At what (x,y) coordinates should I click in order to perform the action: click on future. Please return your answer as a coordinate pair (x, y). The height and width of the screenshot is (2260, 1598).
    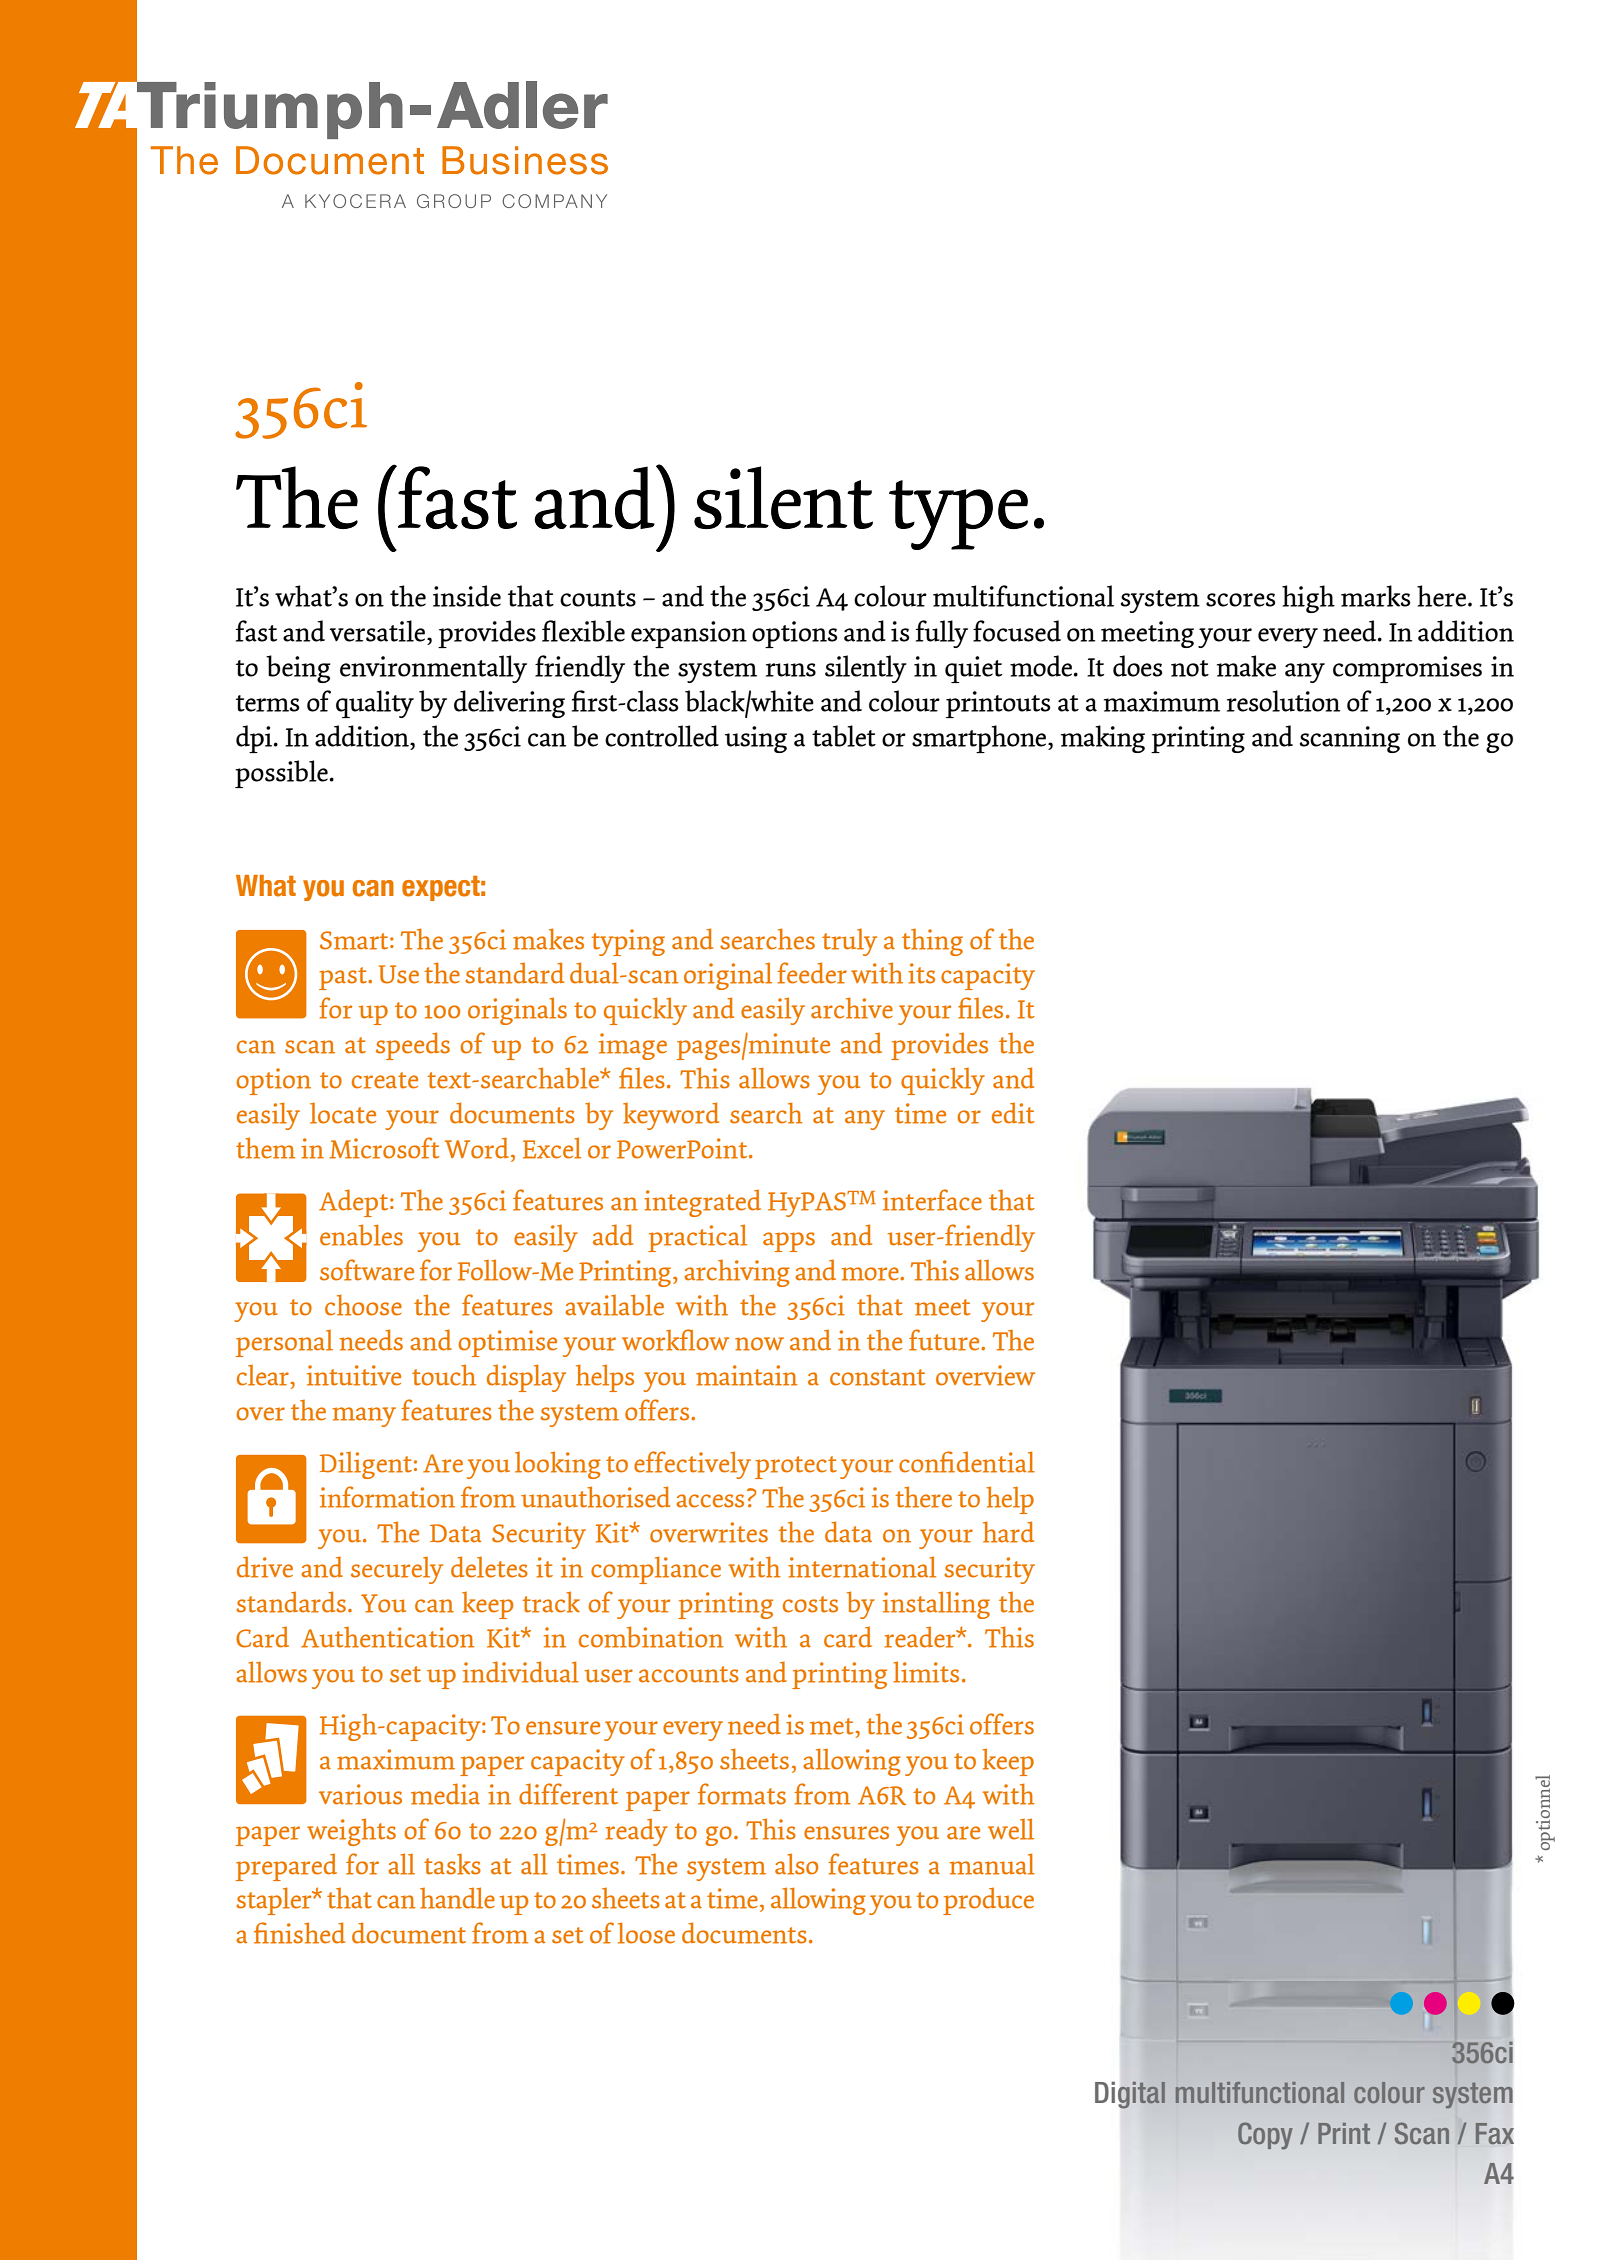
    Looking at the image, I should click on (945, 1340).
